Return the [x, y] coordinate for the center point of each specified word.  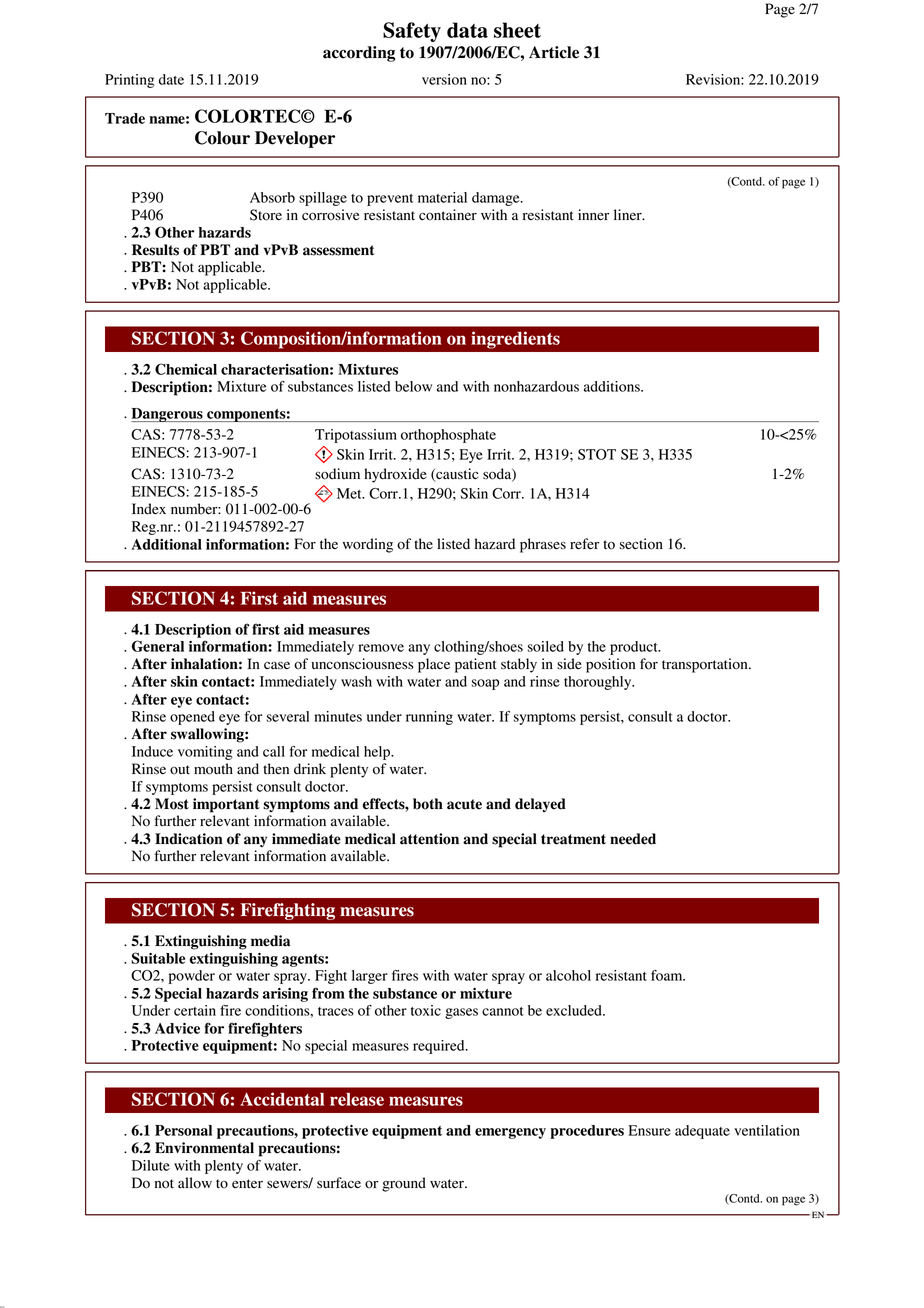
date [171, 79]
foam [668, 975]
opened [192, 718]
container [448, 215]
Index [149, 509]
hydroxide [395, 475]
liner [629, 214]
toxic [426, 1010]
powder [192, 977]
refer [584, 544]
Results [155, 250]
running [429, 718]
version [444, 79]
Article [554, 52]
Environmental [204, 1148]
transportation [706, 665]
